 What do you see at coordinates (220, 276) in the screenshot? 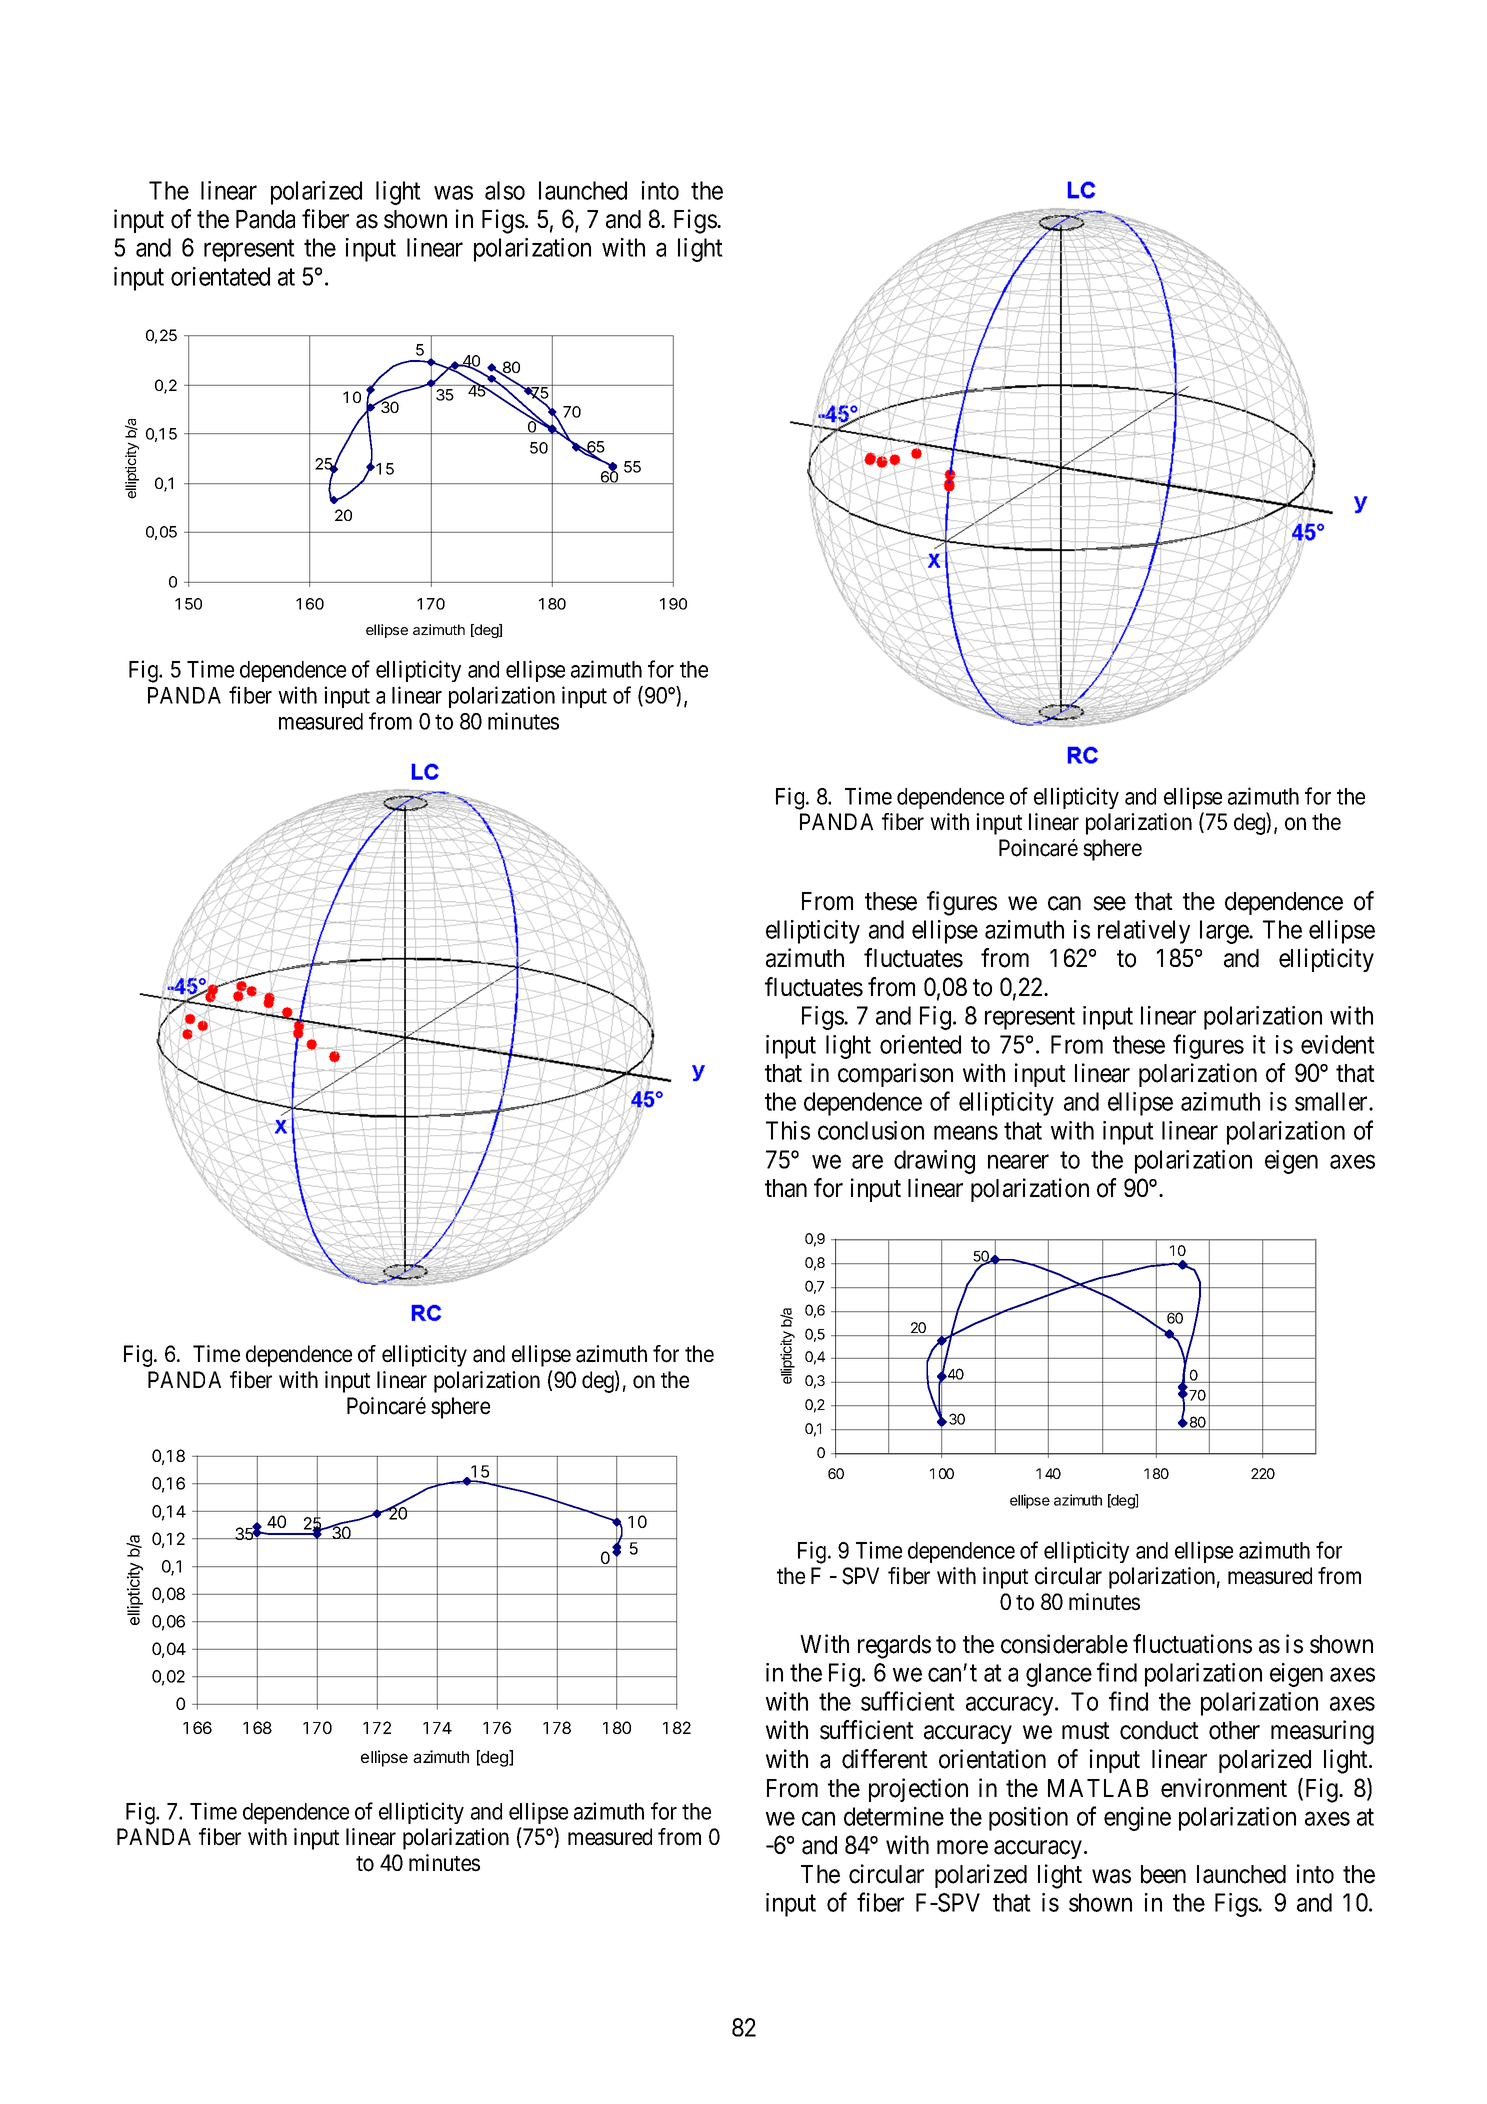
I see `orientated` at bounding box center [220, 276].
